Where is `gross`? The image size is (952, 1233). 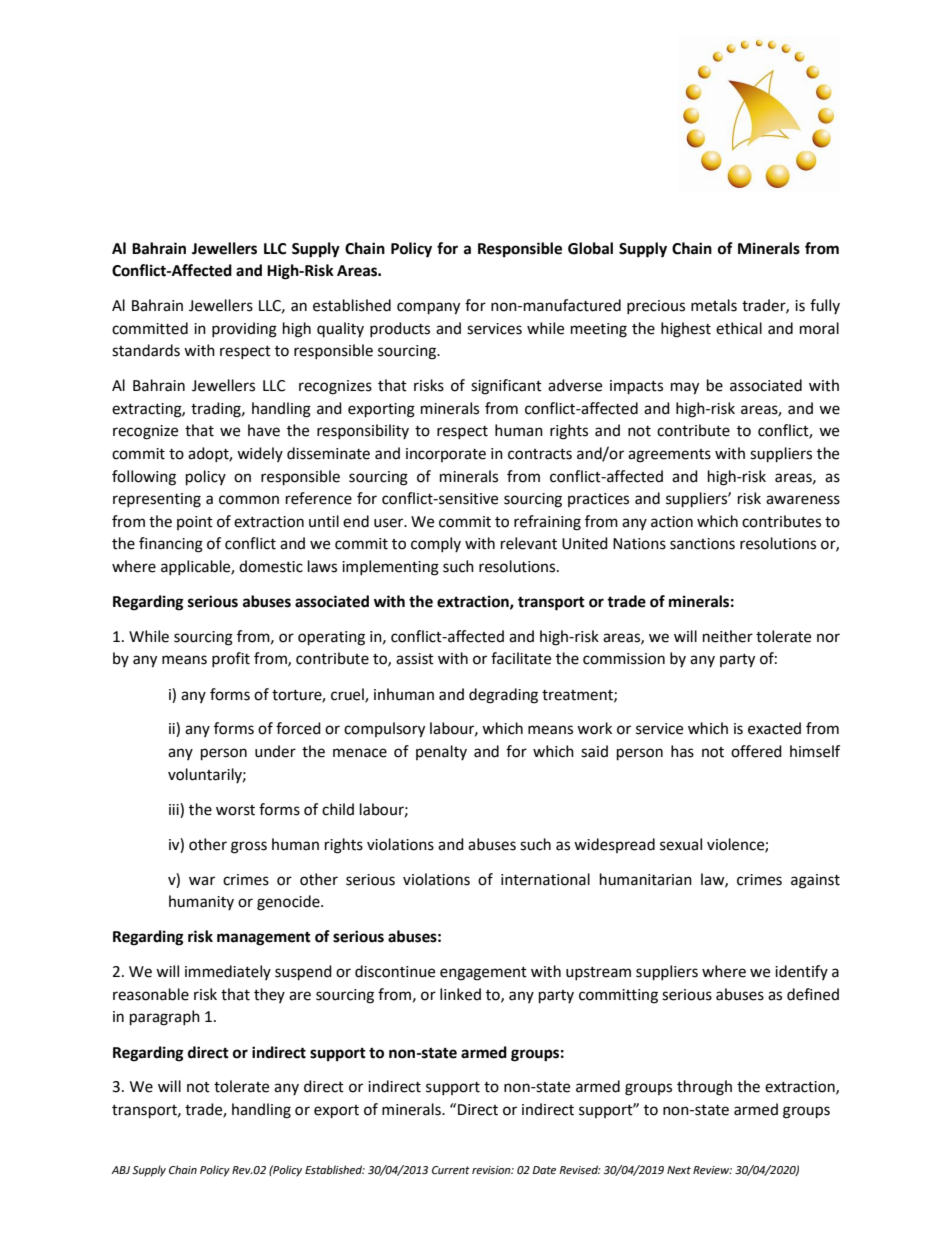 gross is located at coordinates (249, 847).
